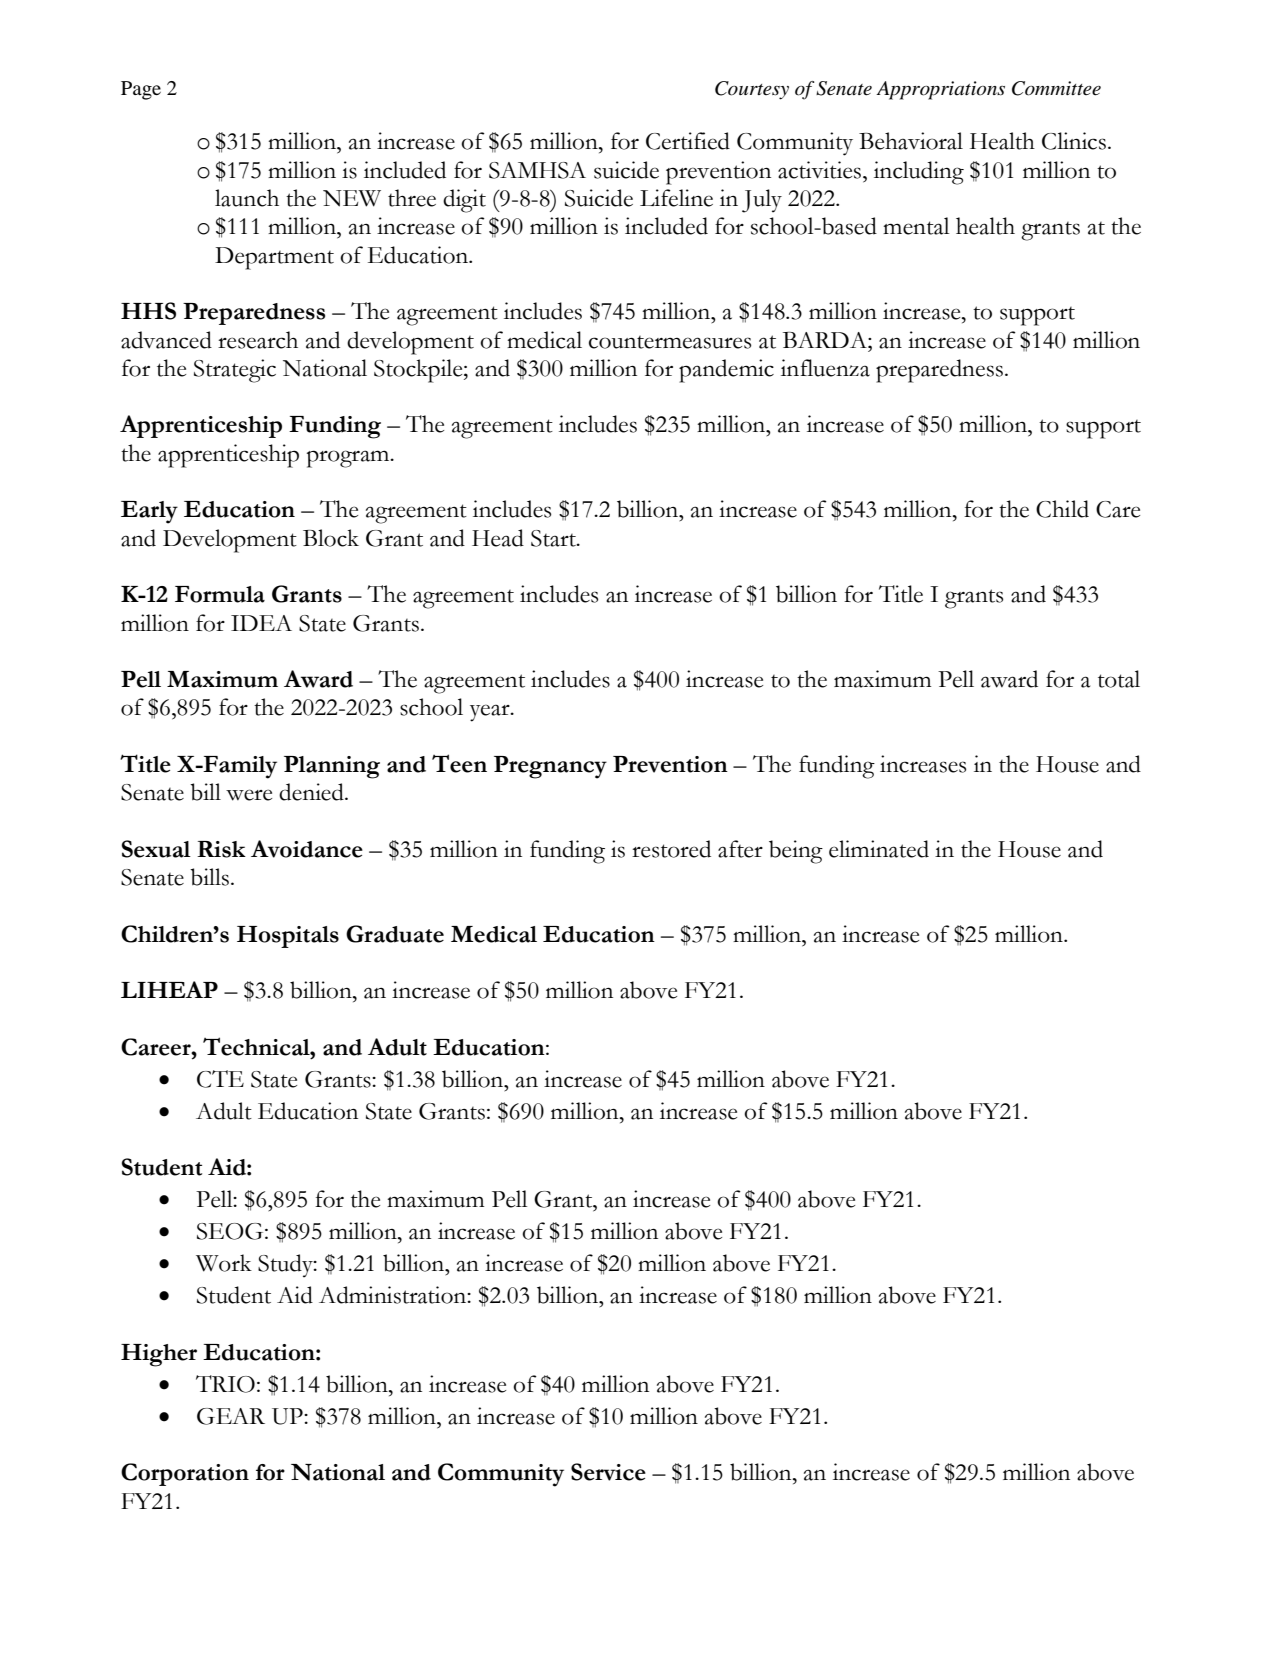 The height and width of the screenshot is (1660, 1283). Describe the element at coordinates (286, 1266) in the screenshot. I see `Study` at that location.
